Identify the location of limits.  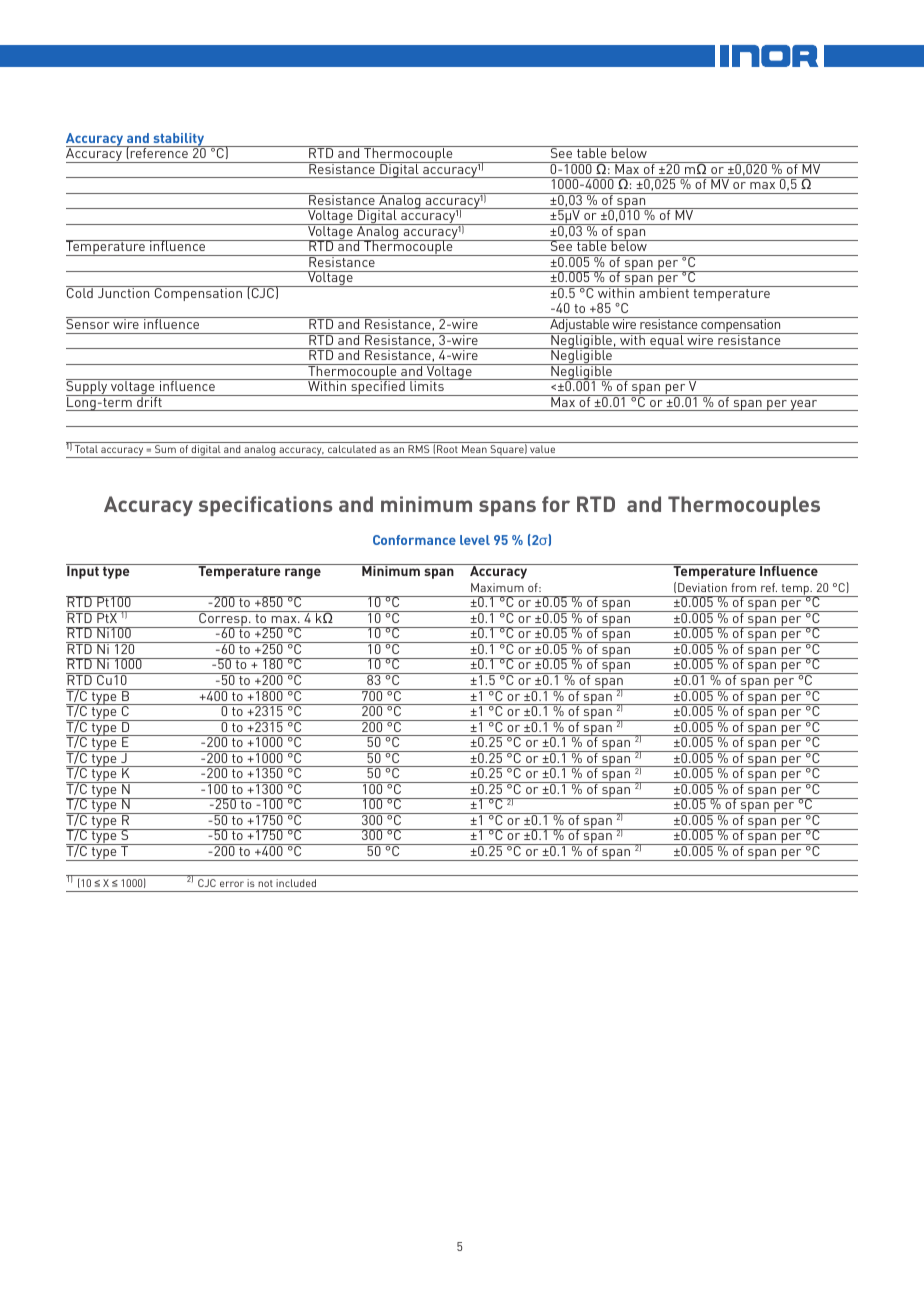
(427, 385).
